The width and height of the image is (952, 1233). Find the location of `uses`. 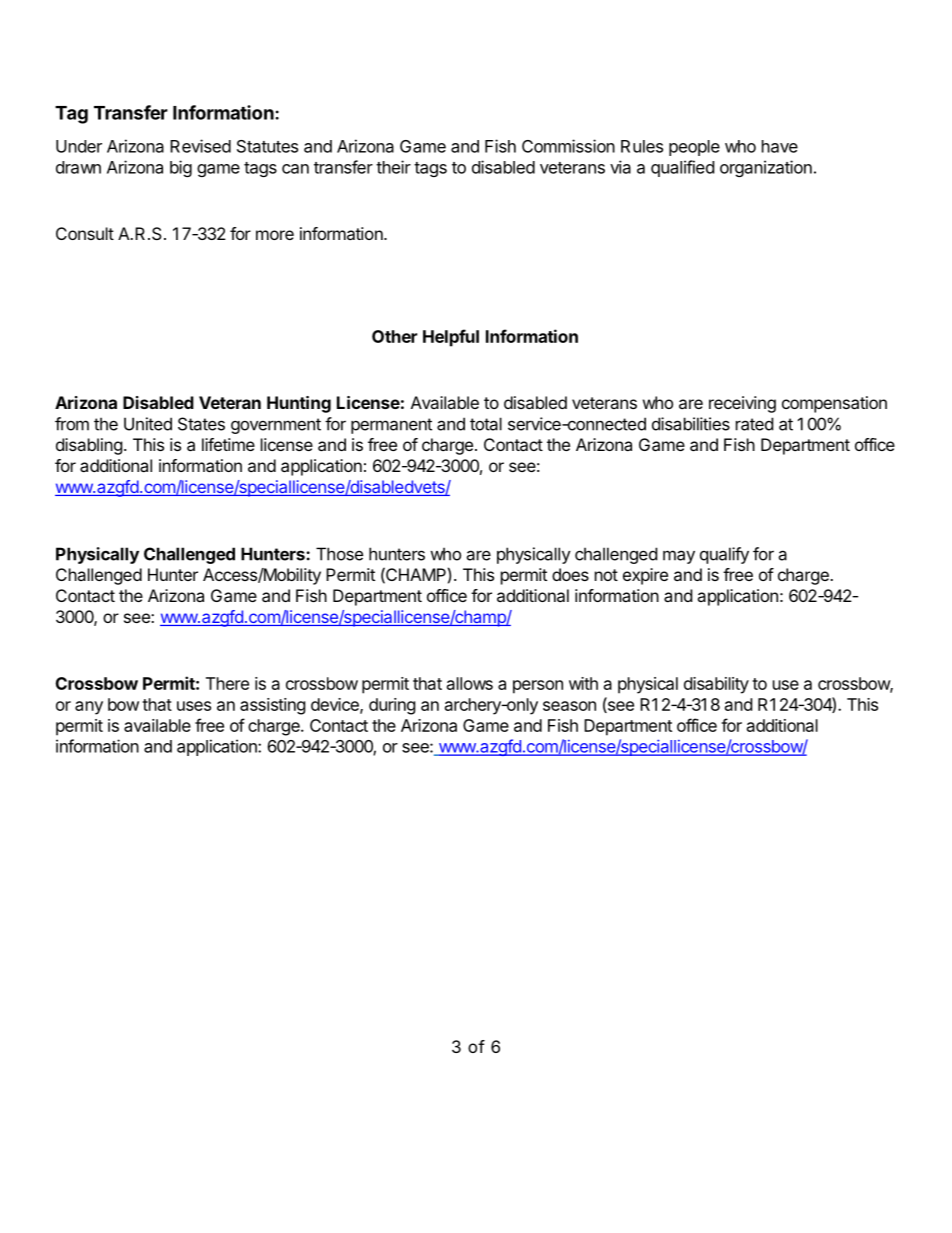

uses is located at coordinates (194, 706).
